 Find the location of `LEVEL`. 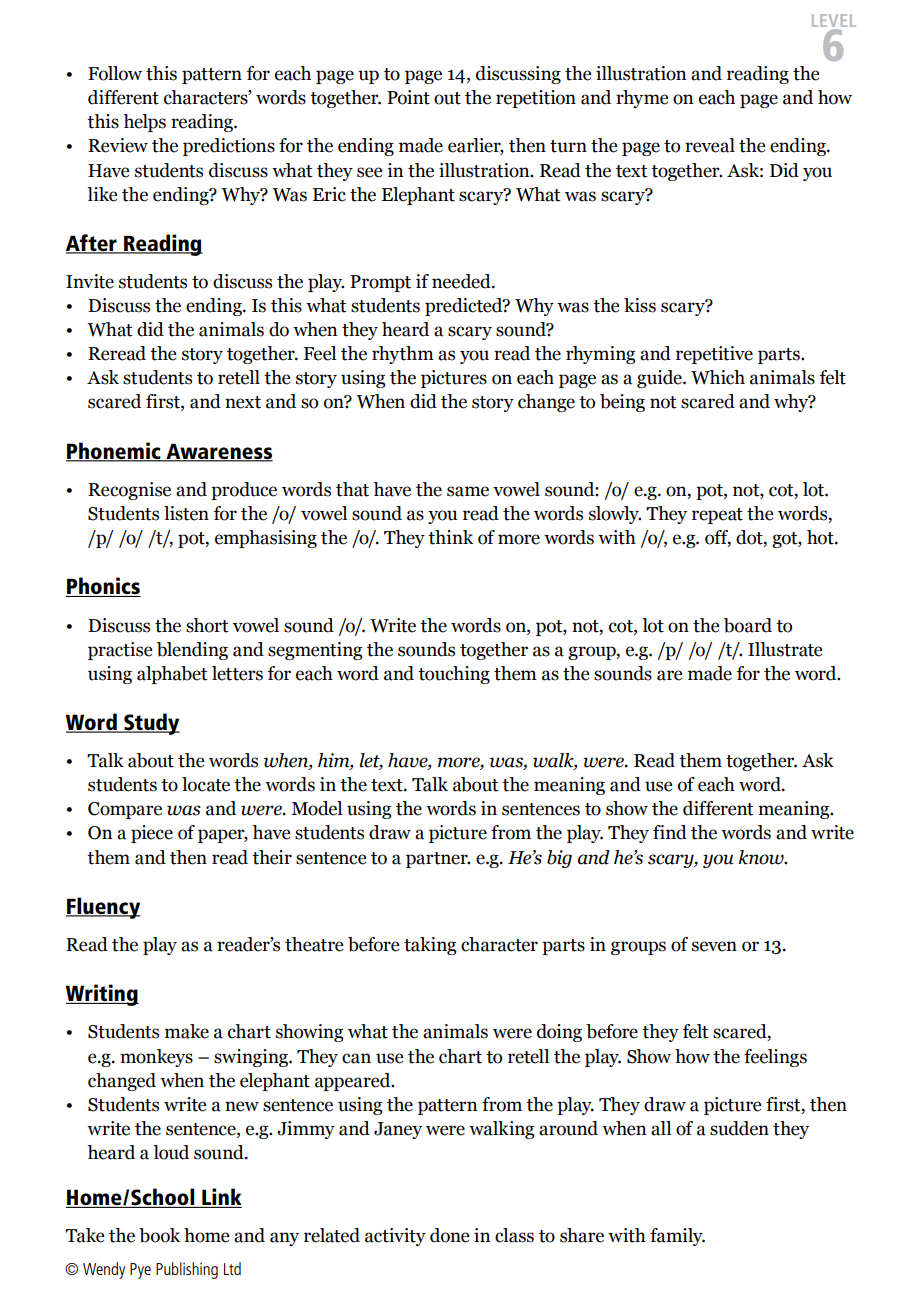

LEVEL is located at coordinates (834, 22).
